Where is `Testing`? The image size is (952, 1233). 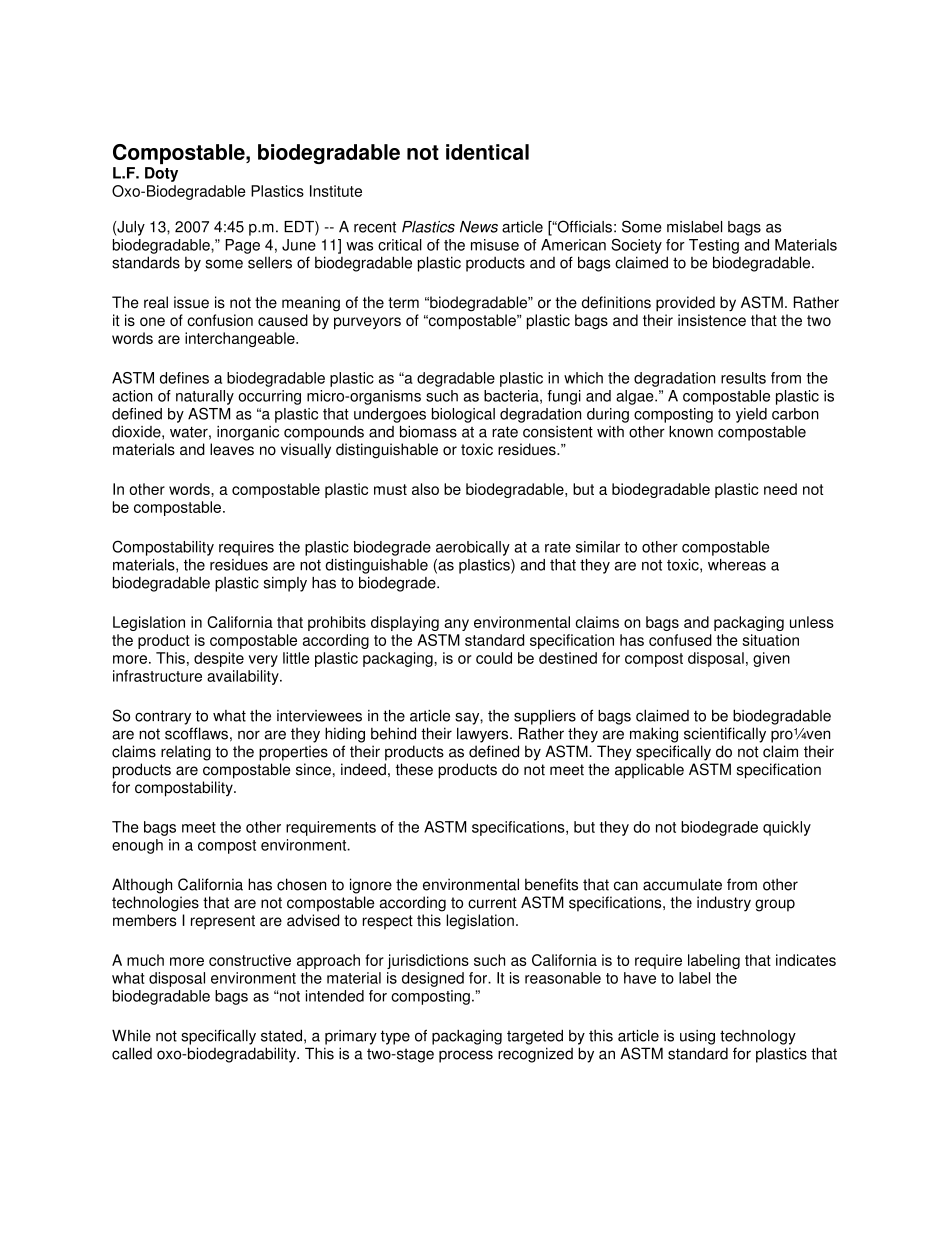 Testing is located at coordinates (714, 246).
